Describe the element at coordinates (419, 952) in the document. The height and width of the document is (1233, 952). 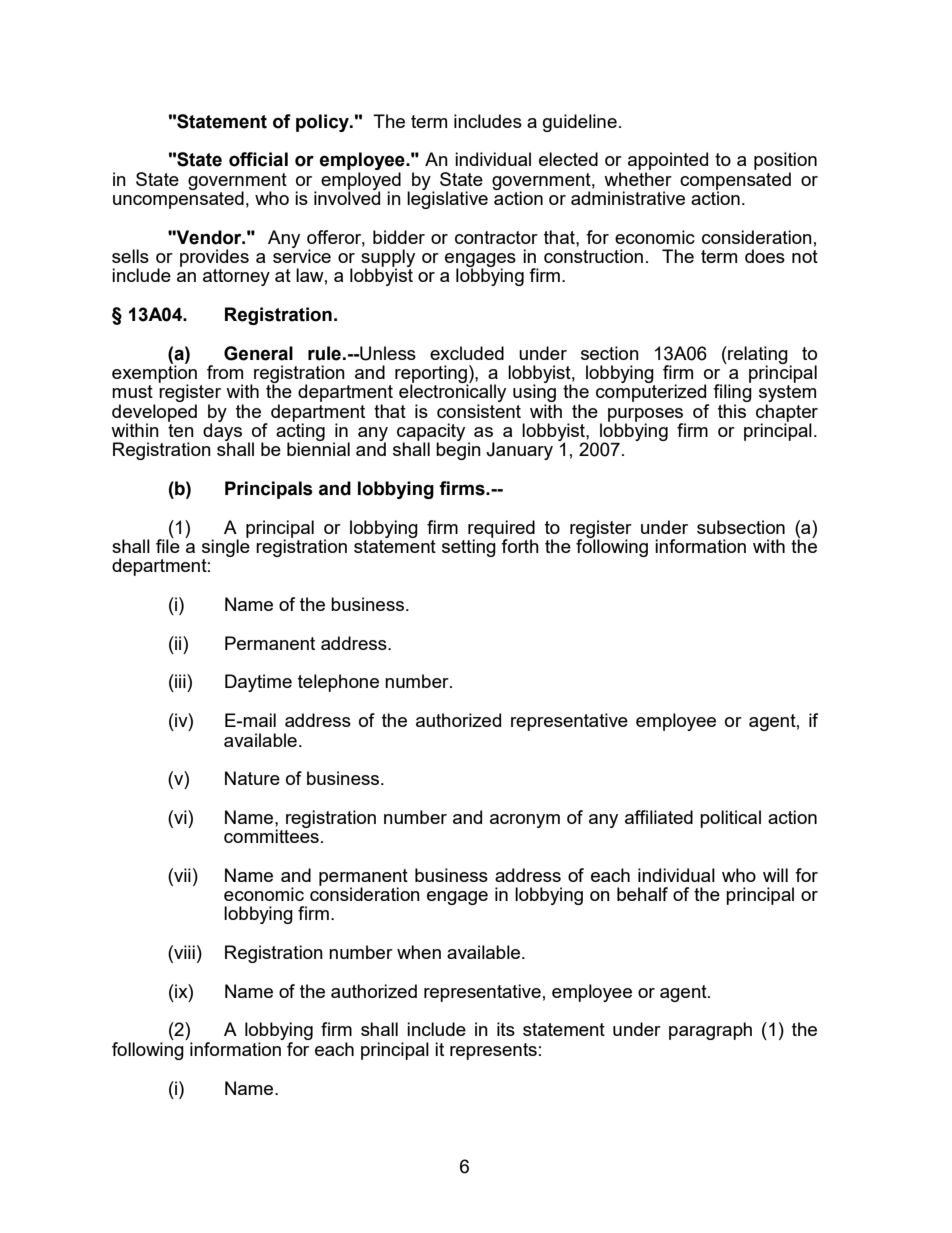
I see `when` at that location.
